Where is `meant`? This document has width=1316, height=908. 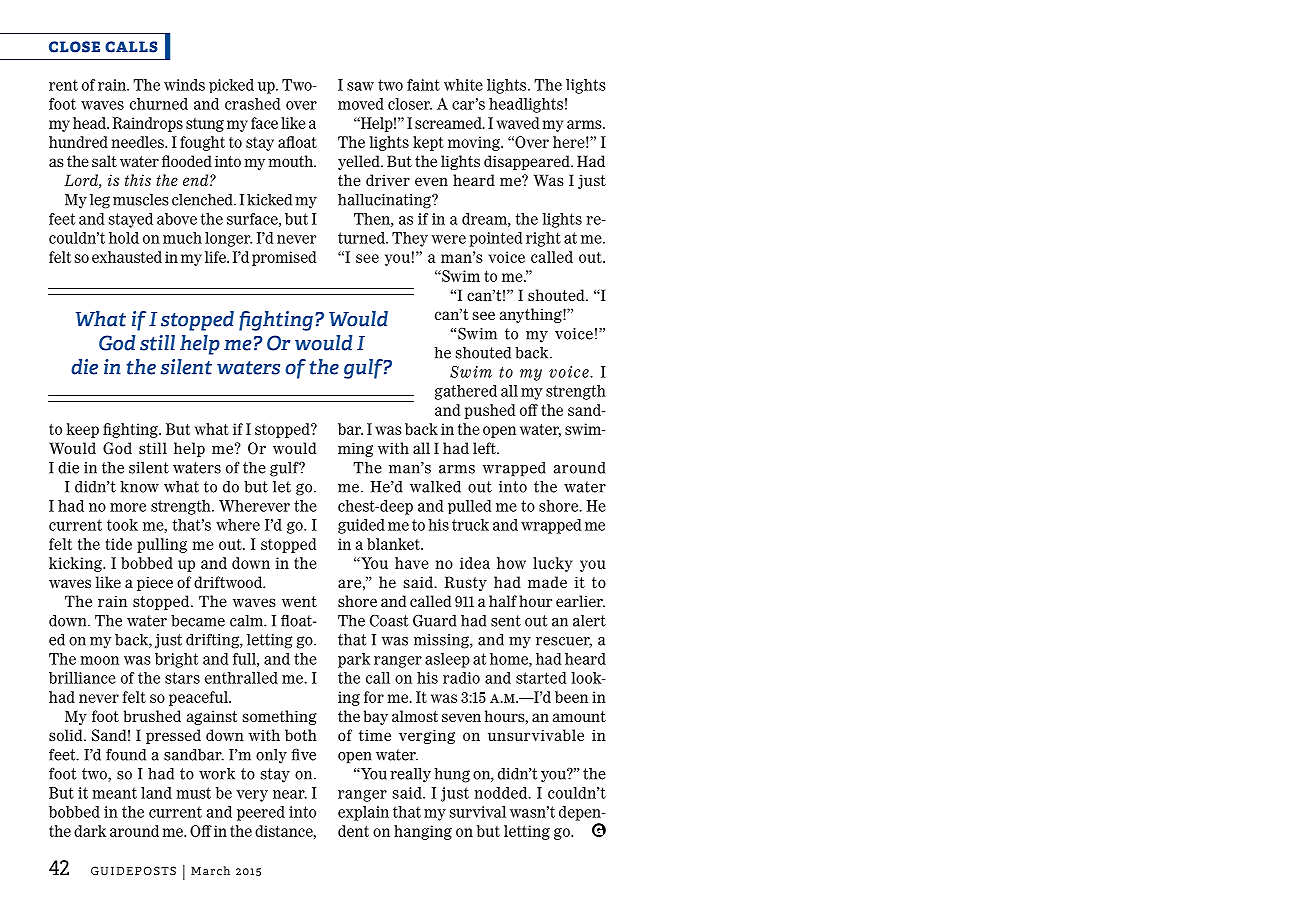 meant is located at coordinates (114, 793).
